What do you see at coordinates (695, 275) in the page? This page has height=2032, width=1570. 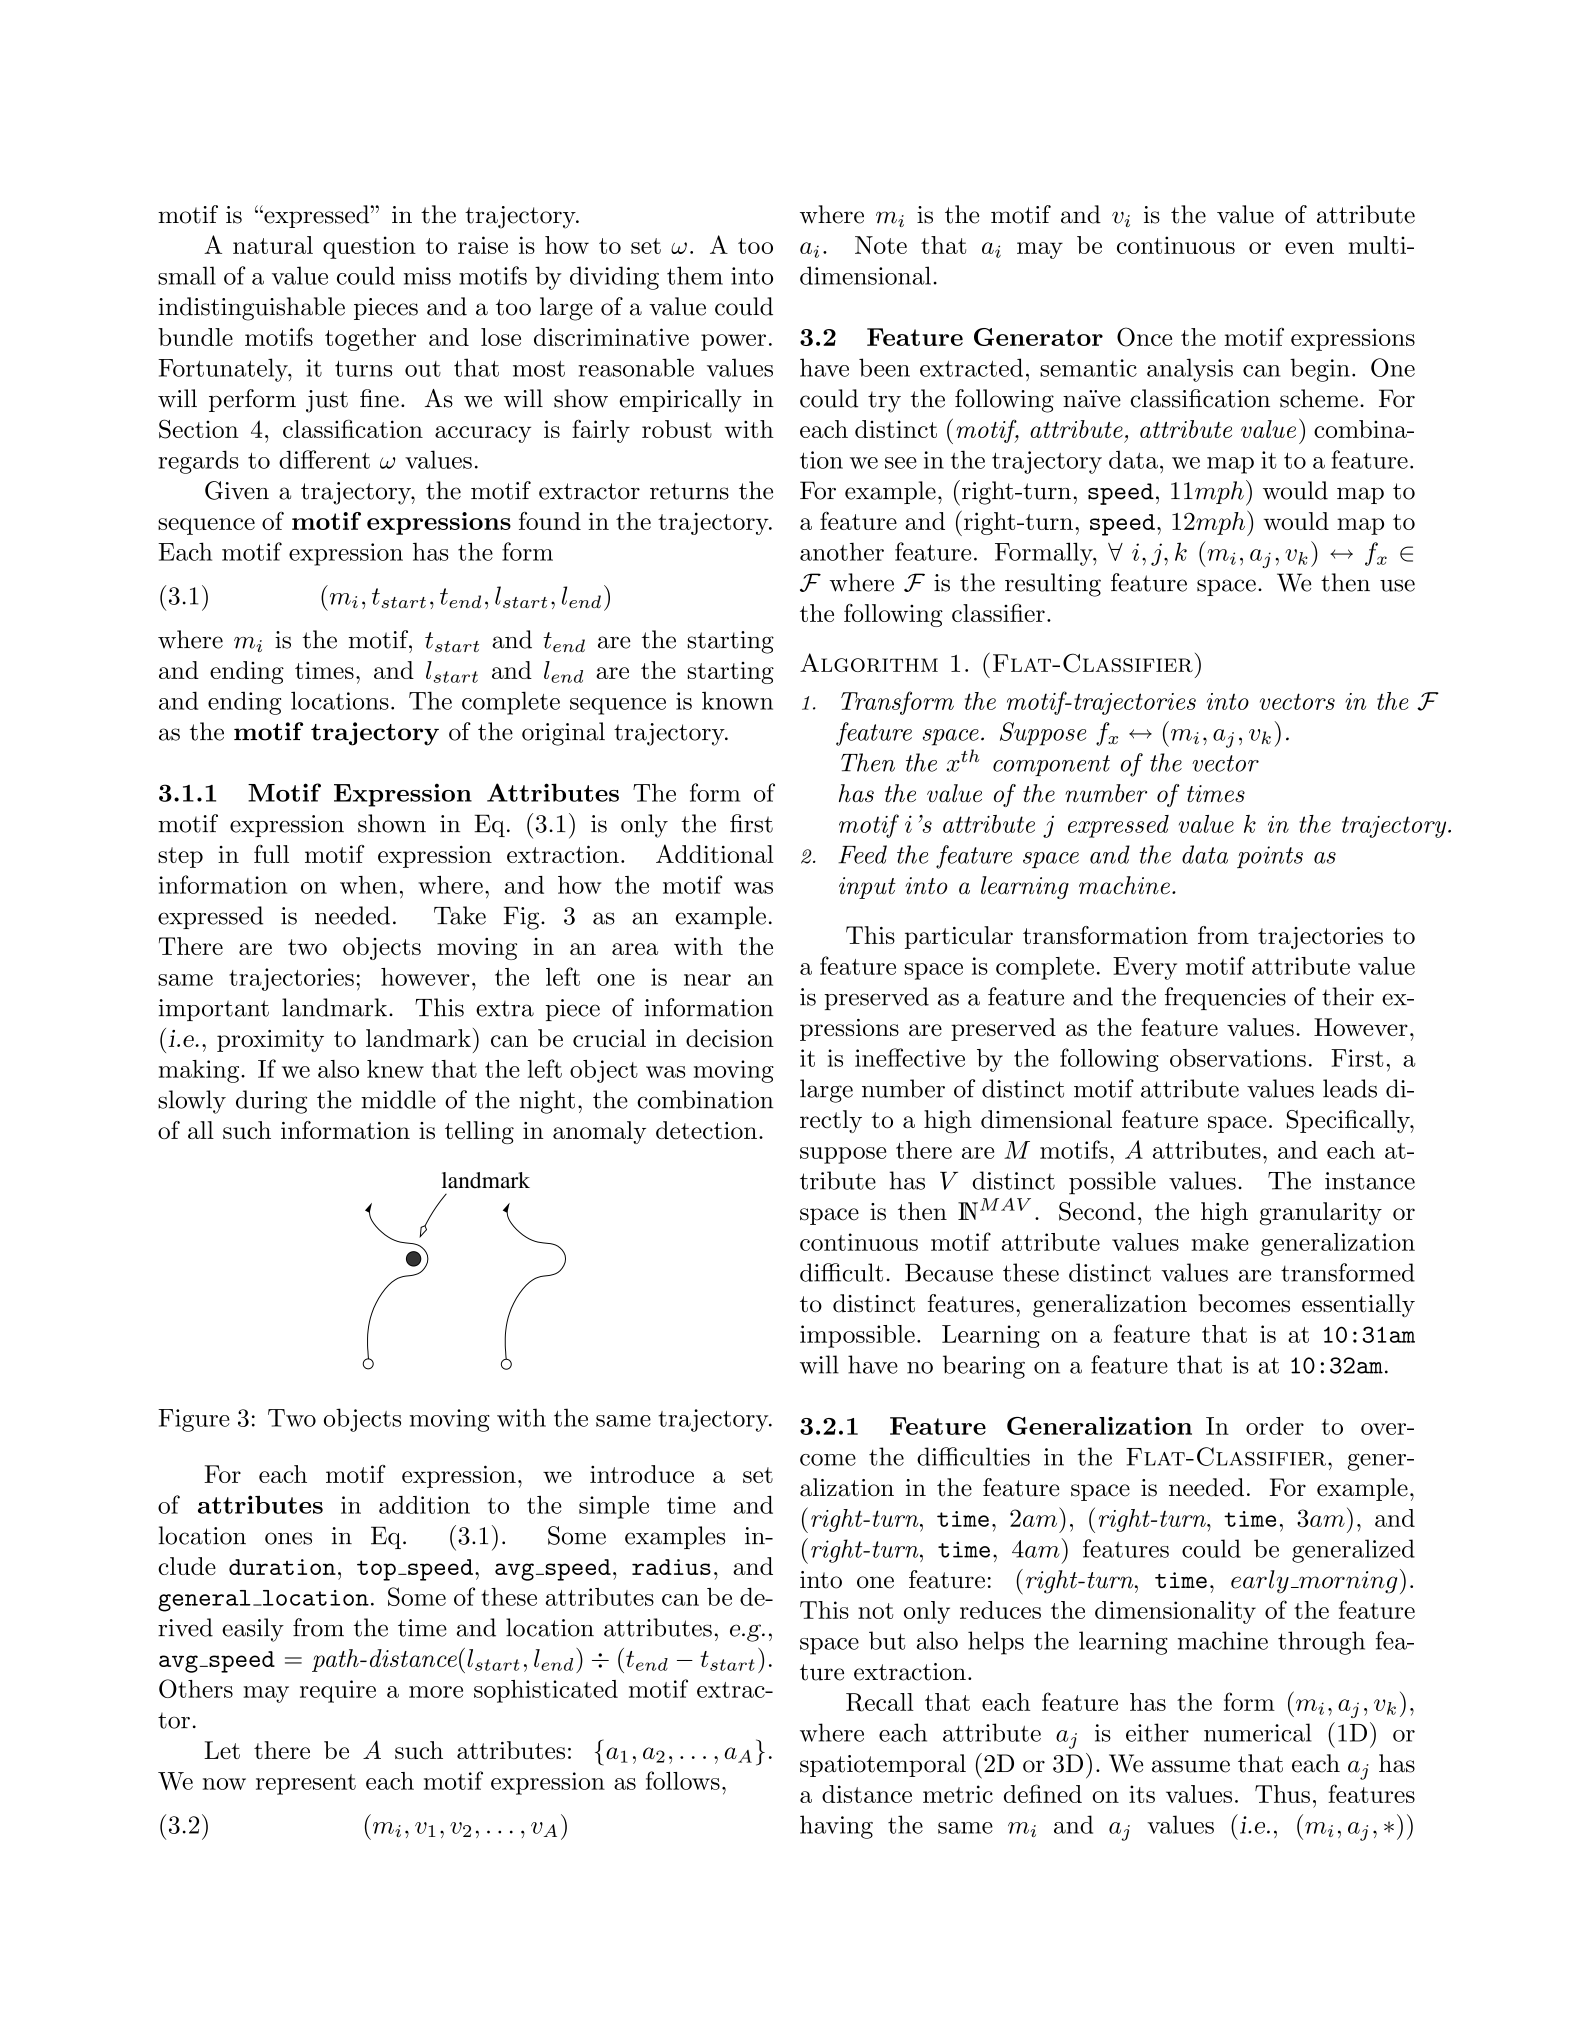 I see `them` at bounding box center [695, 275].
